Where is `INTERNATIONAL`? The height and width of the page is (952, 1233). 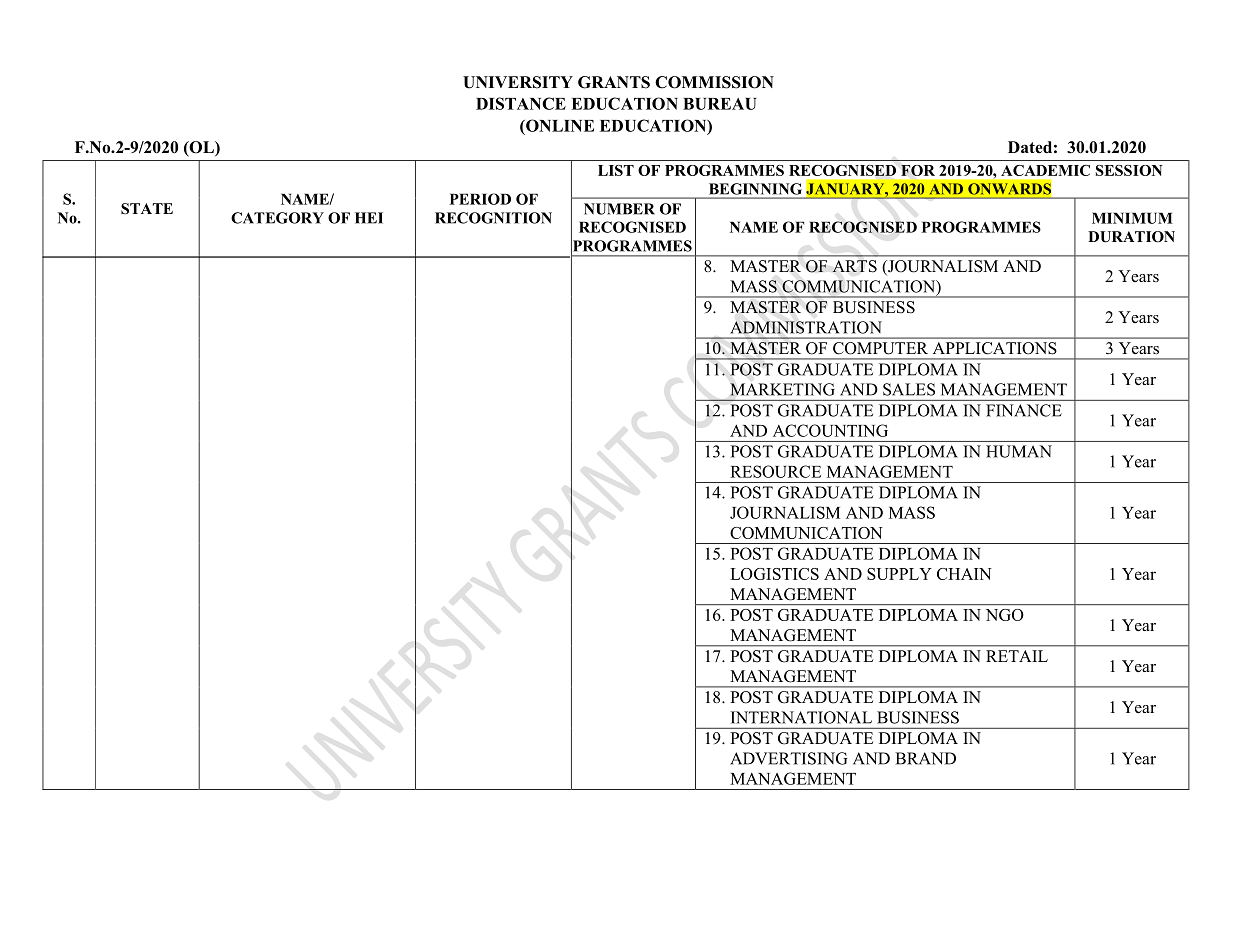 INTERNATIONAL is located at coordinates (801, 717).
